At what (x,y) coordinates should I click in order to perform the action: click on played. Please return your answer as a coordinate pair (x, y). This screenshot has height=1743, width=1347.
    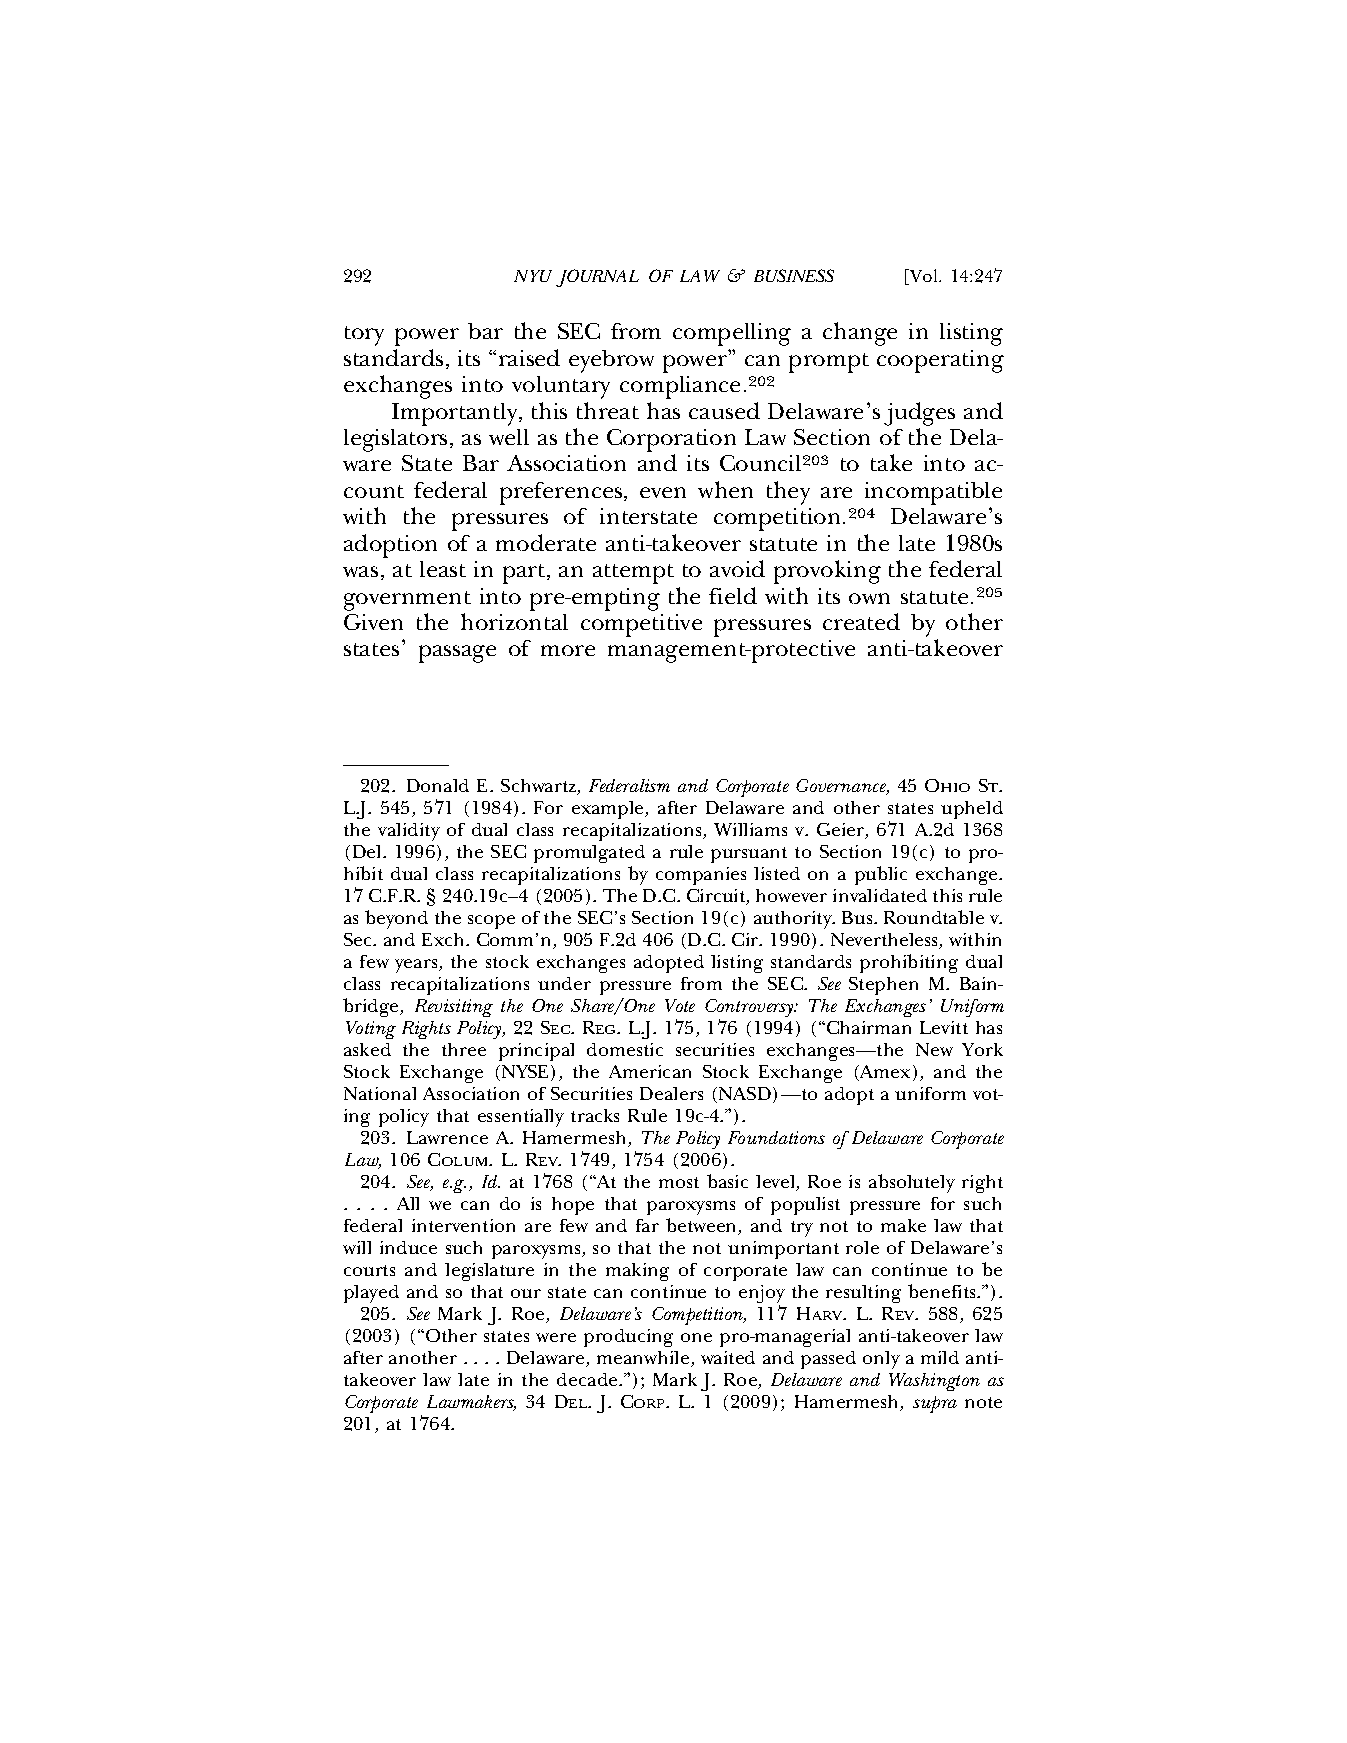
    Looking at the image, I should click on (371, 1294).
